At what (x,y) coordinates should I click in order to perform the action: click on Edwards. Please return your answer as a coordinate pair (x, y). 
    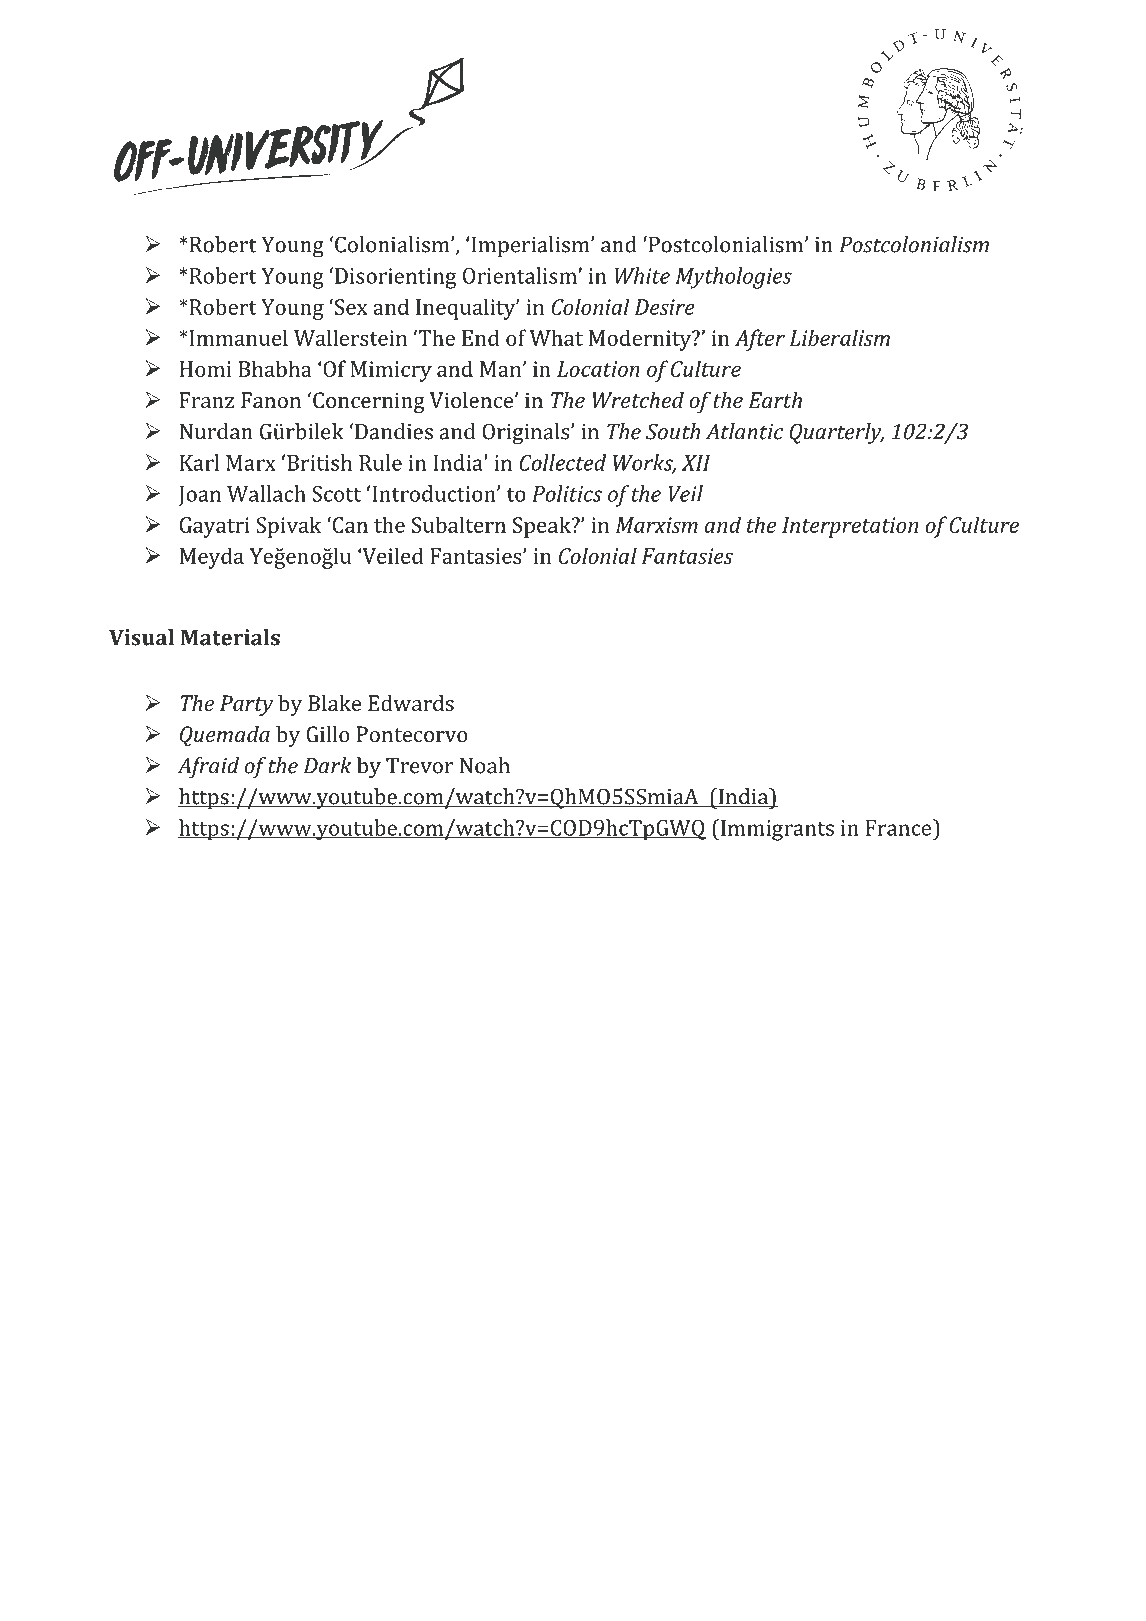
    Looking at the image, I should click on (411, 703).
